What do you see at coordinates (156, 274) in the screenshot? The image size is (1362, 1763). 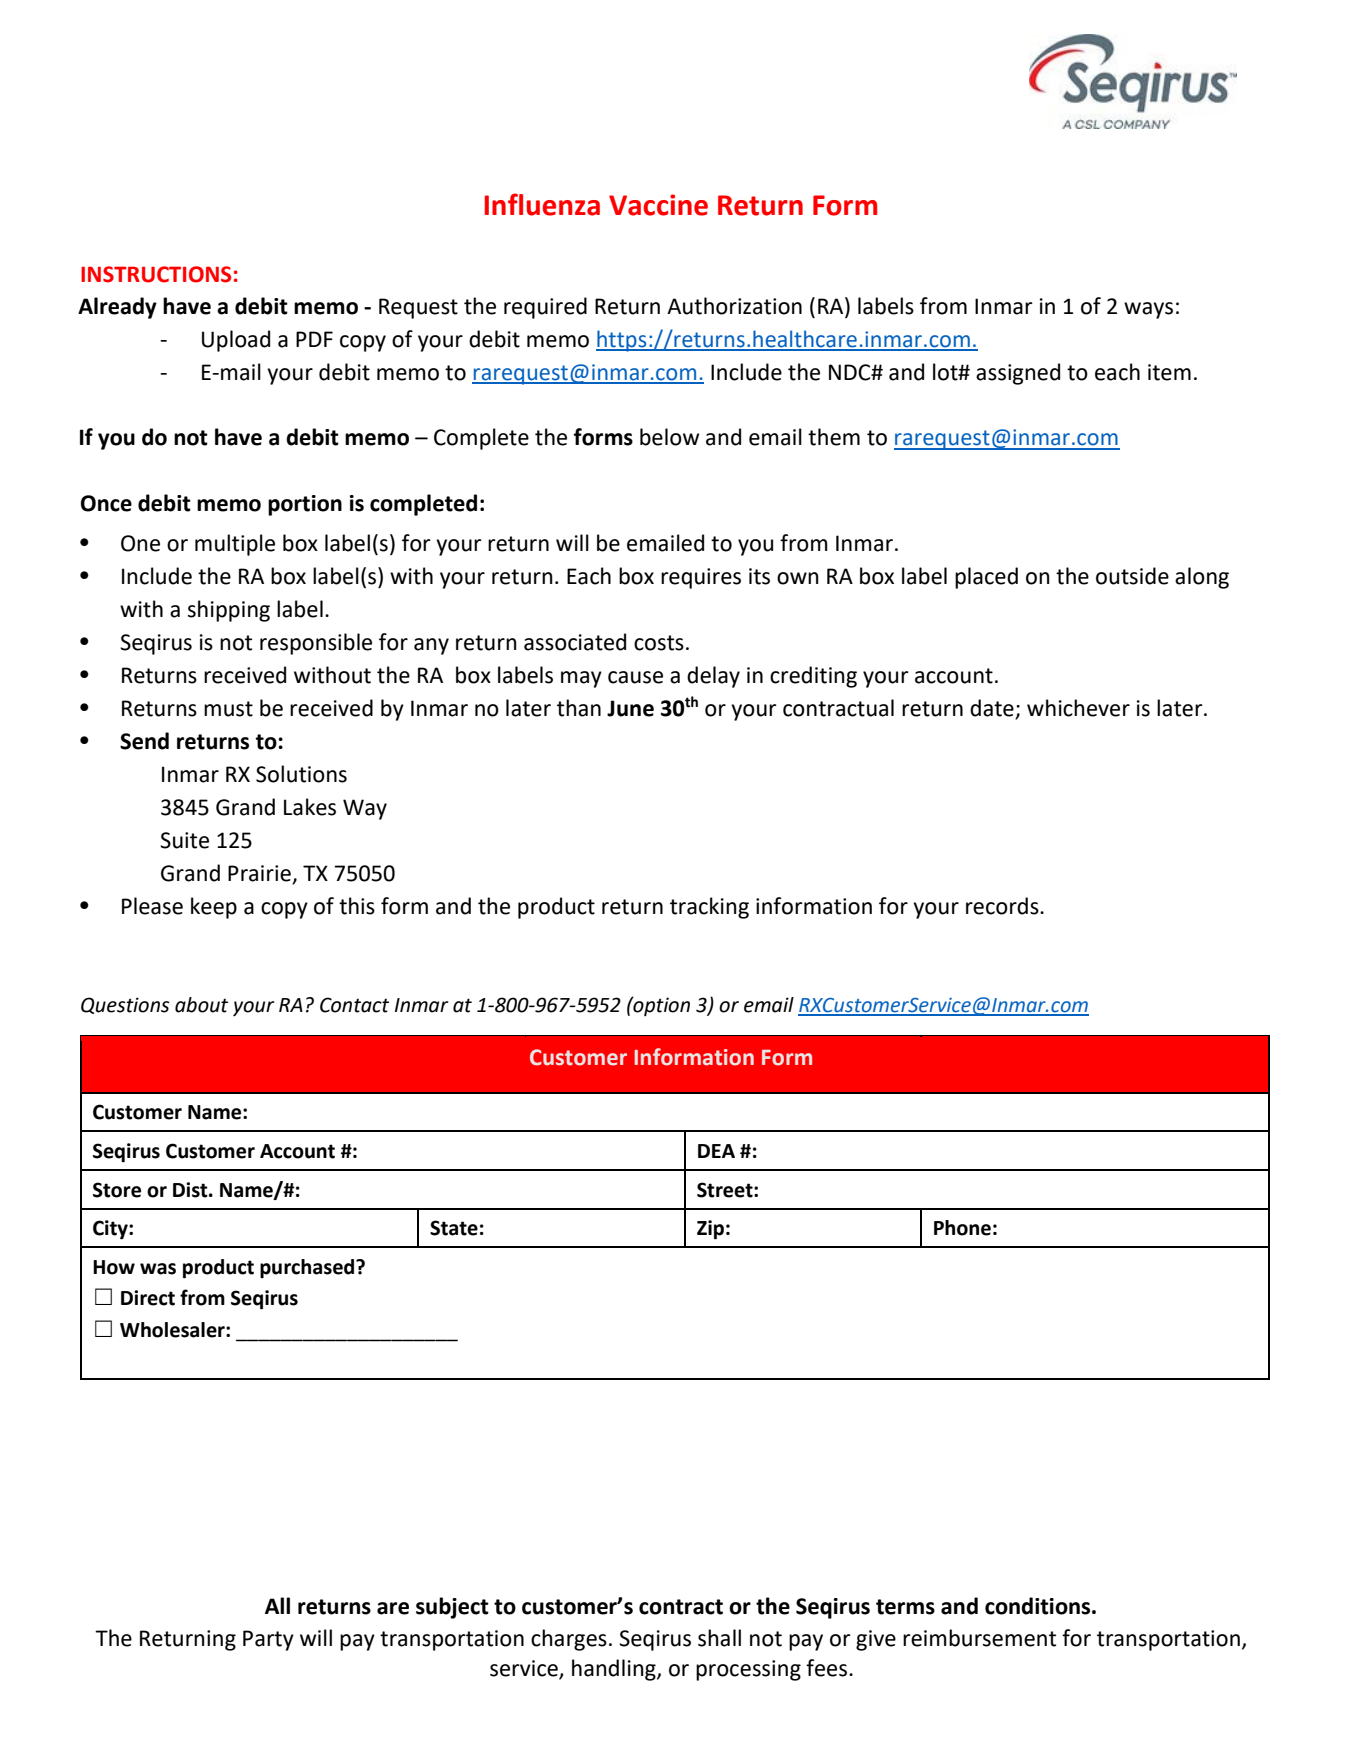 I see `INSTRUCTIONS` at bounding box center [156, 274].
